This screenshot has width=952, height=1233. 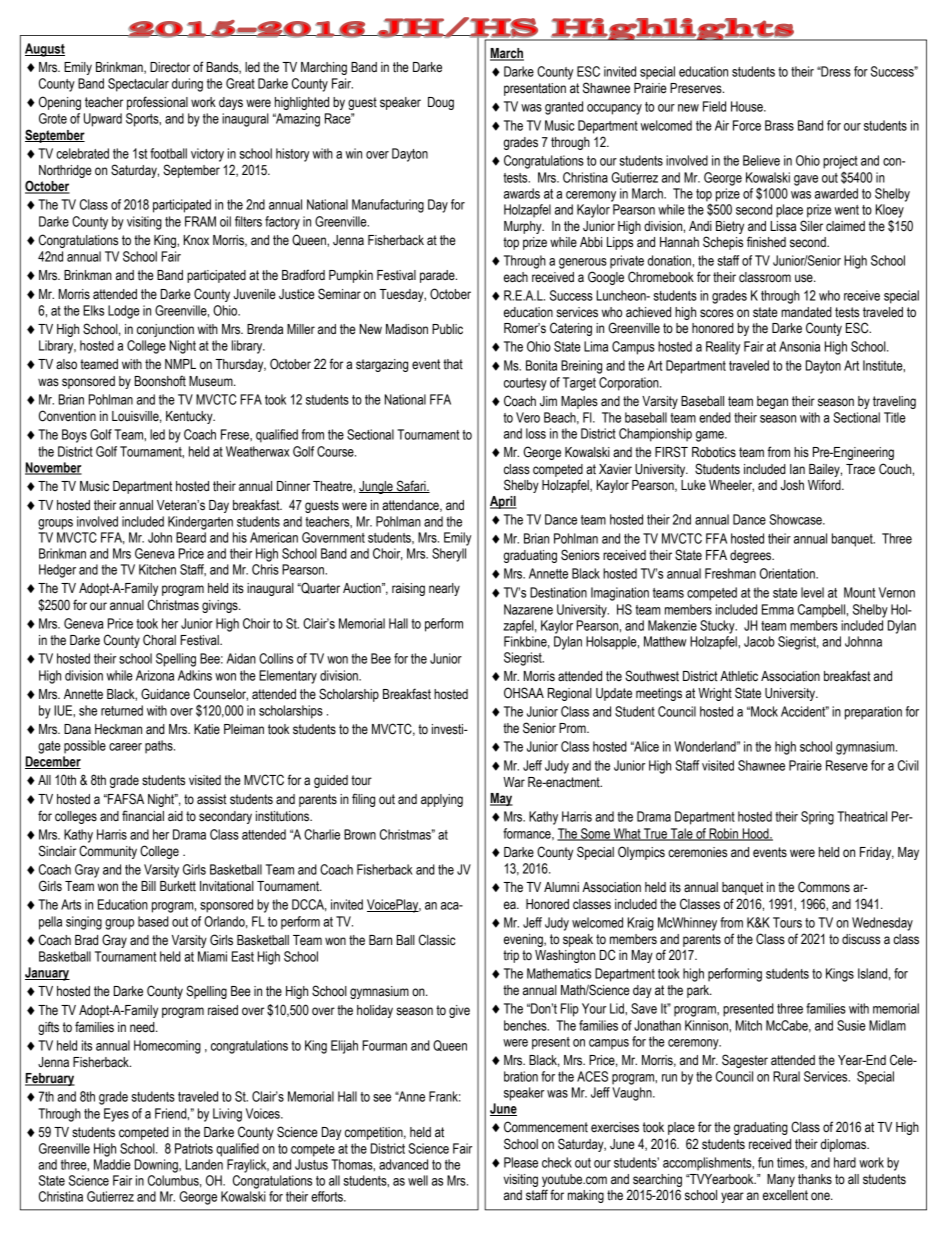 What do you see at coordinates (159, 640) in the screenshot?
I see `Choral` at bounding box center [159, 640].
